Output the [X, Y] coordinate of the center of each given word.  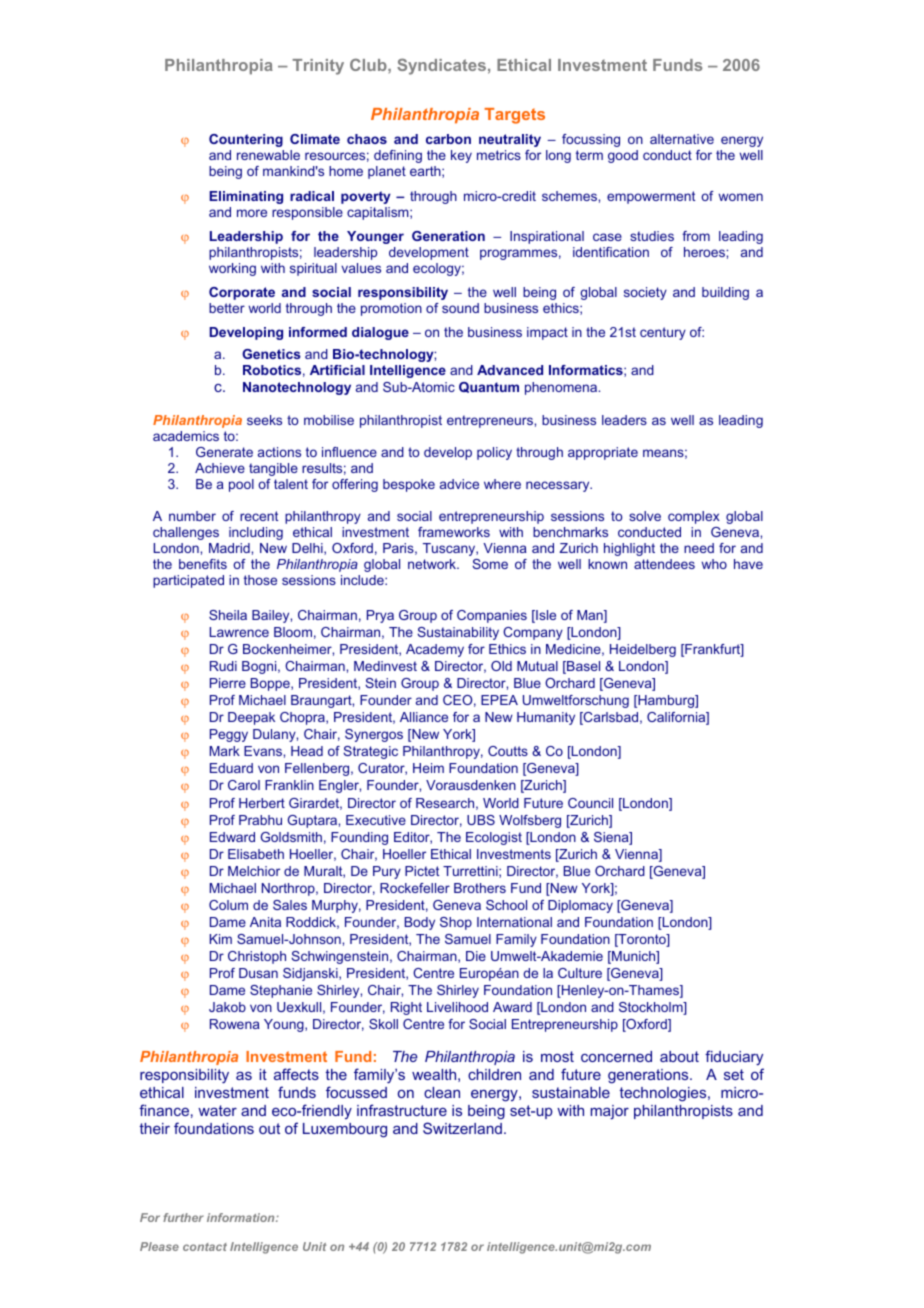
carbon [448, 139]
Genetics [271, 354]
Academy [435, 650]
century [663, 333]
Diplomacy [580, 906]
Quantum [489, 387]
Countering [246, 140]
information [242, 1217]
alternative [682, 139]
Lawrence [239, 632]
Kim [221, 939]
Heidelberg [643, 650]
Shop [456, 923]
